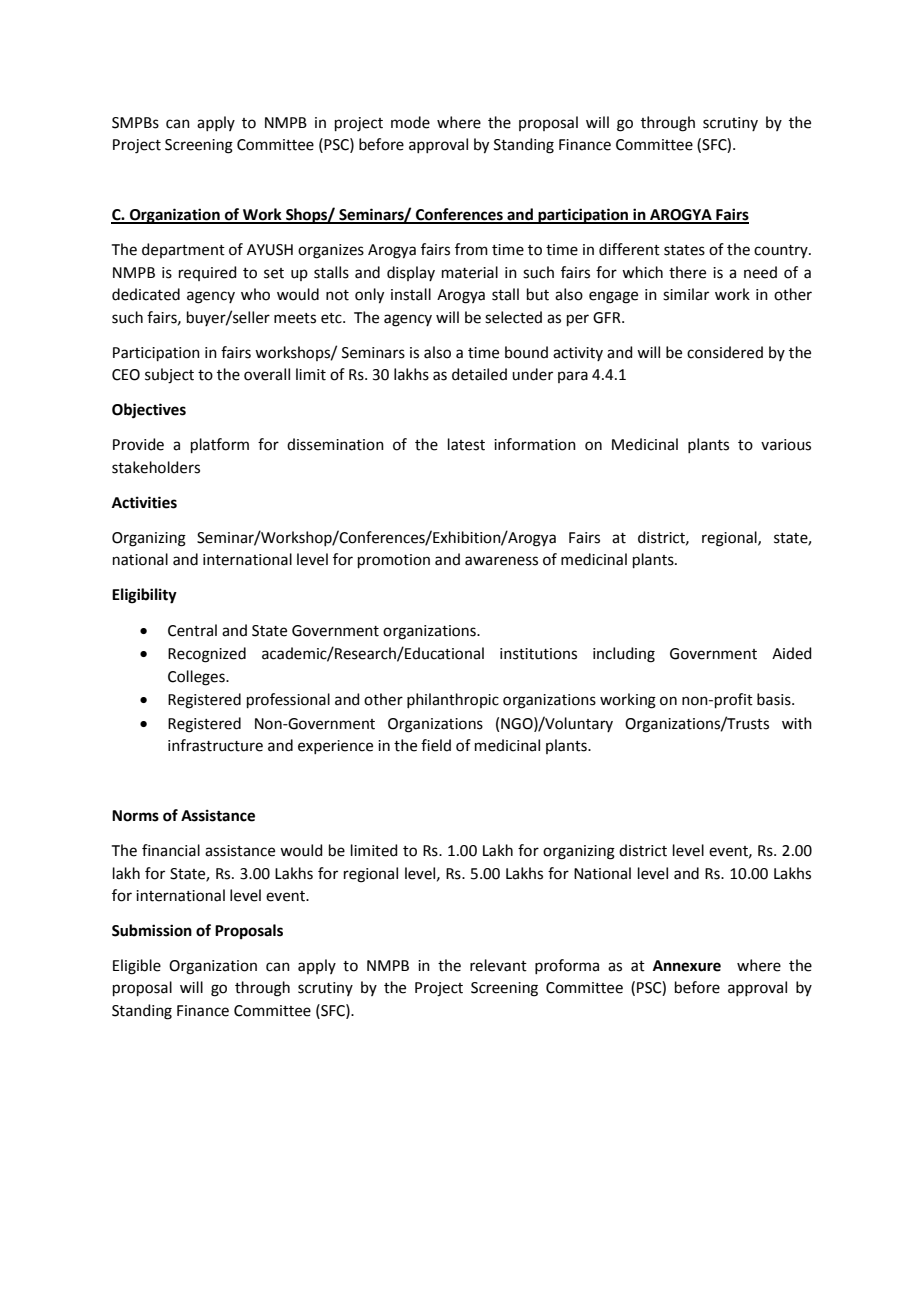 The image size is (924, 1308). Describe the element at coordinates (144, 502) in the screenshot. I see `Activities` at that location.
